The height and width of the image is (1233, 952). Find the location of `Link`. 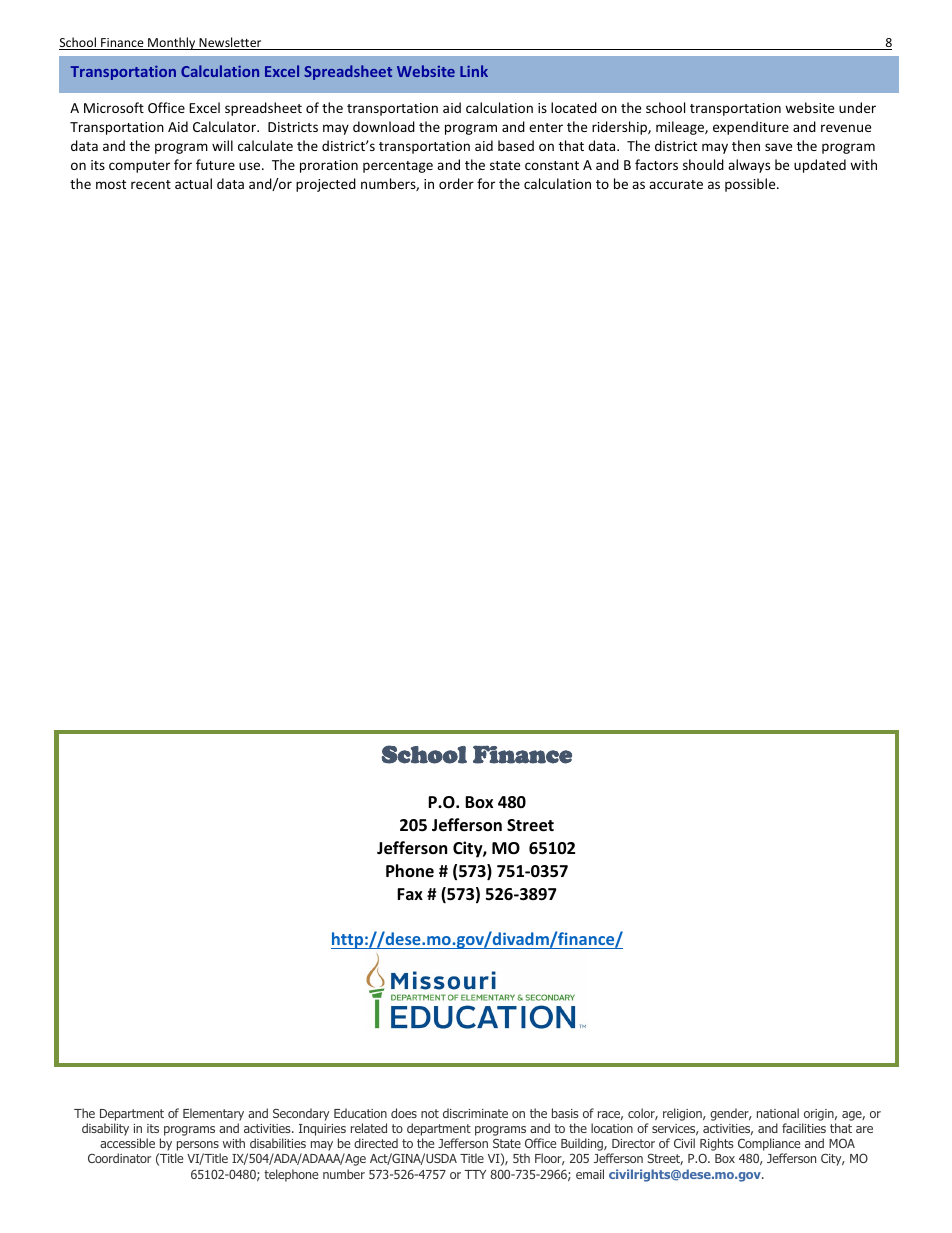

Link is located at coordinates (474, 71).
